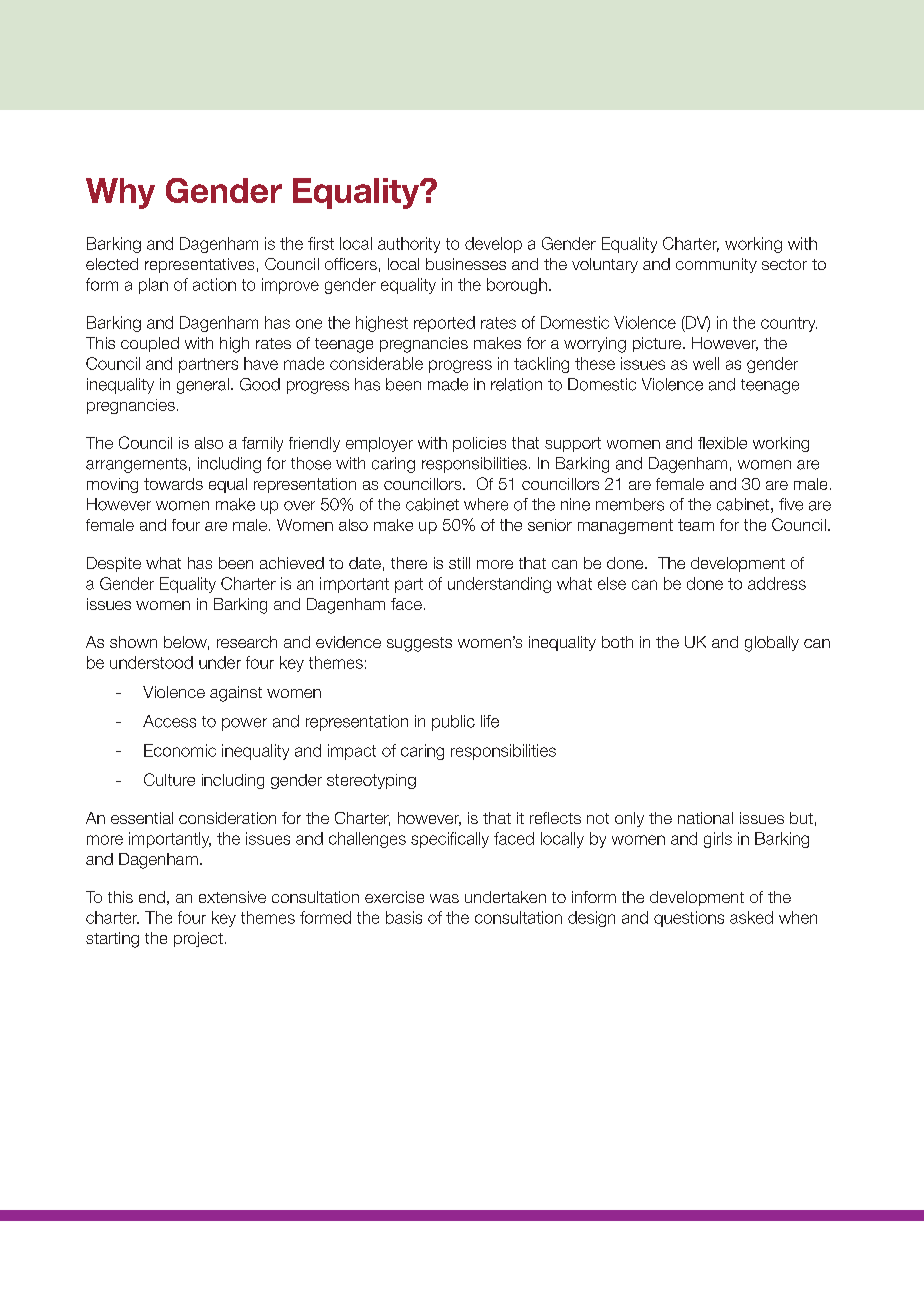 The height and width of the document is (1308, 924). I want to click on Why, so click(120, 193).
